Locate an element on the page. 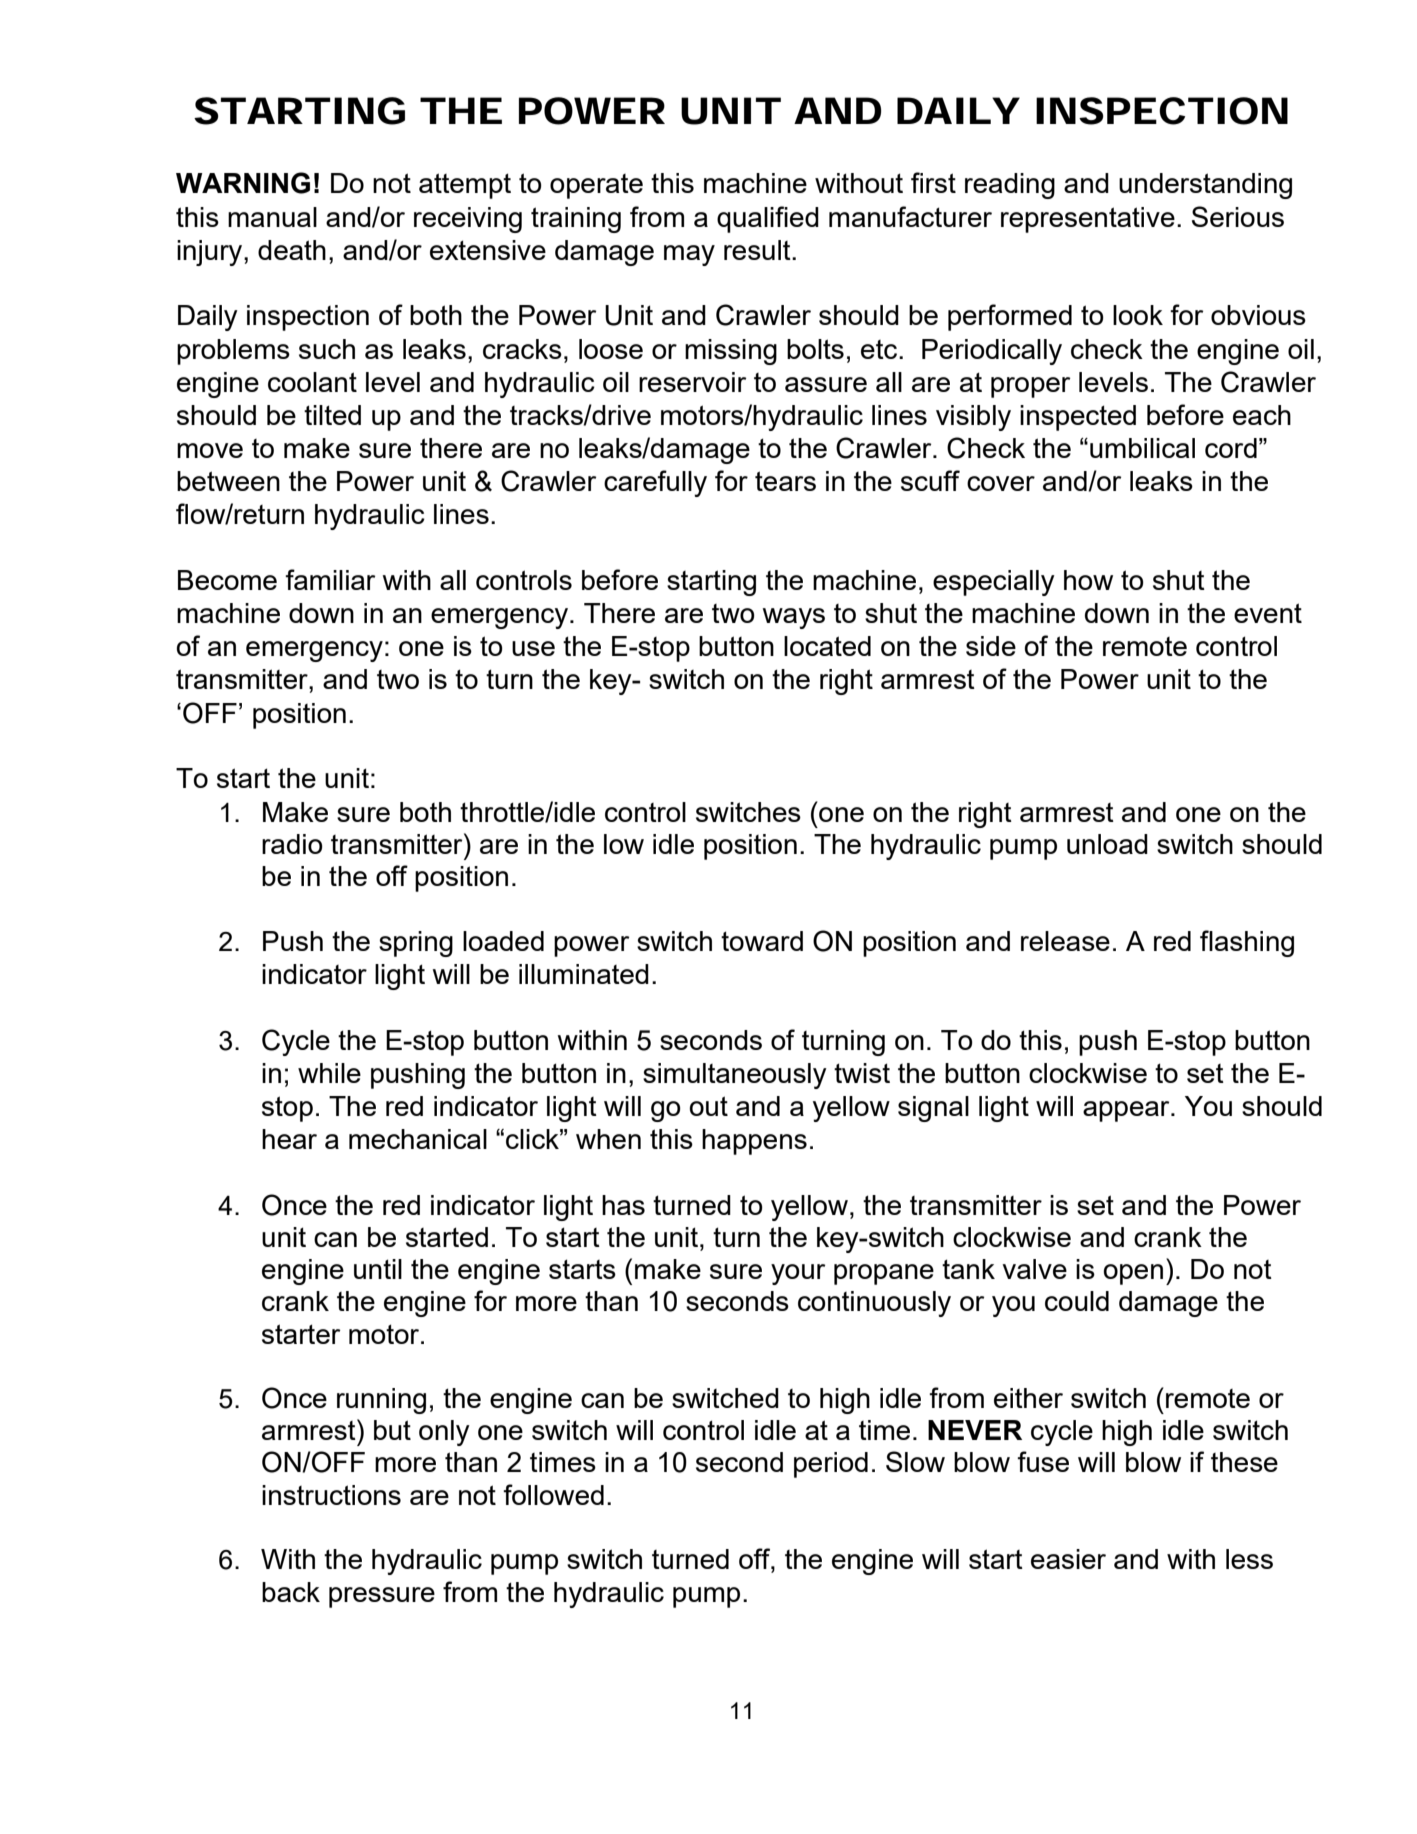  between is located at coordinates (228, 481).
